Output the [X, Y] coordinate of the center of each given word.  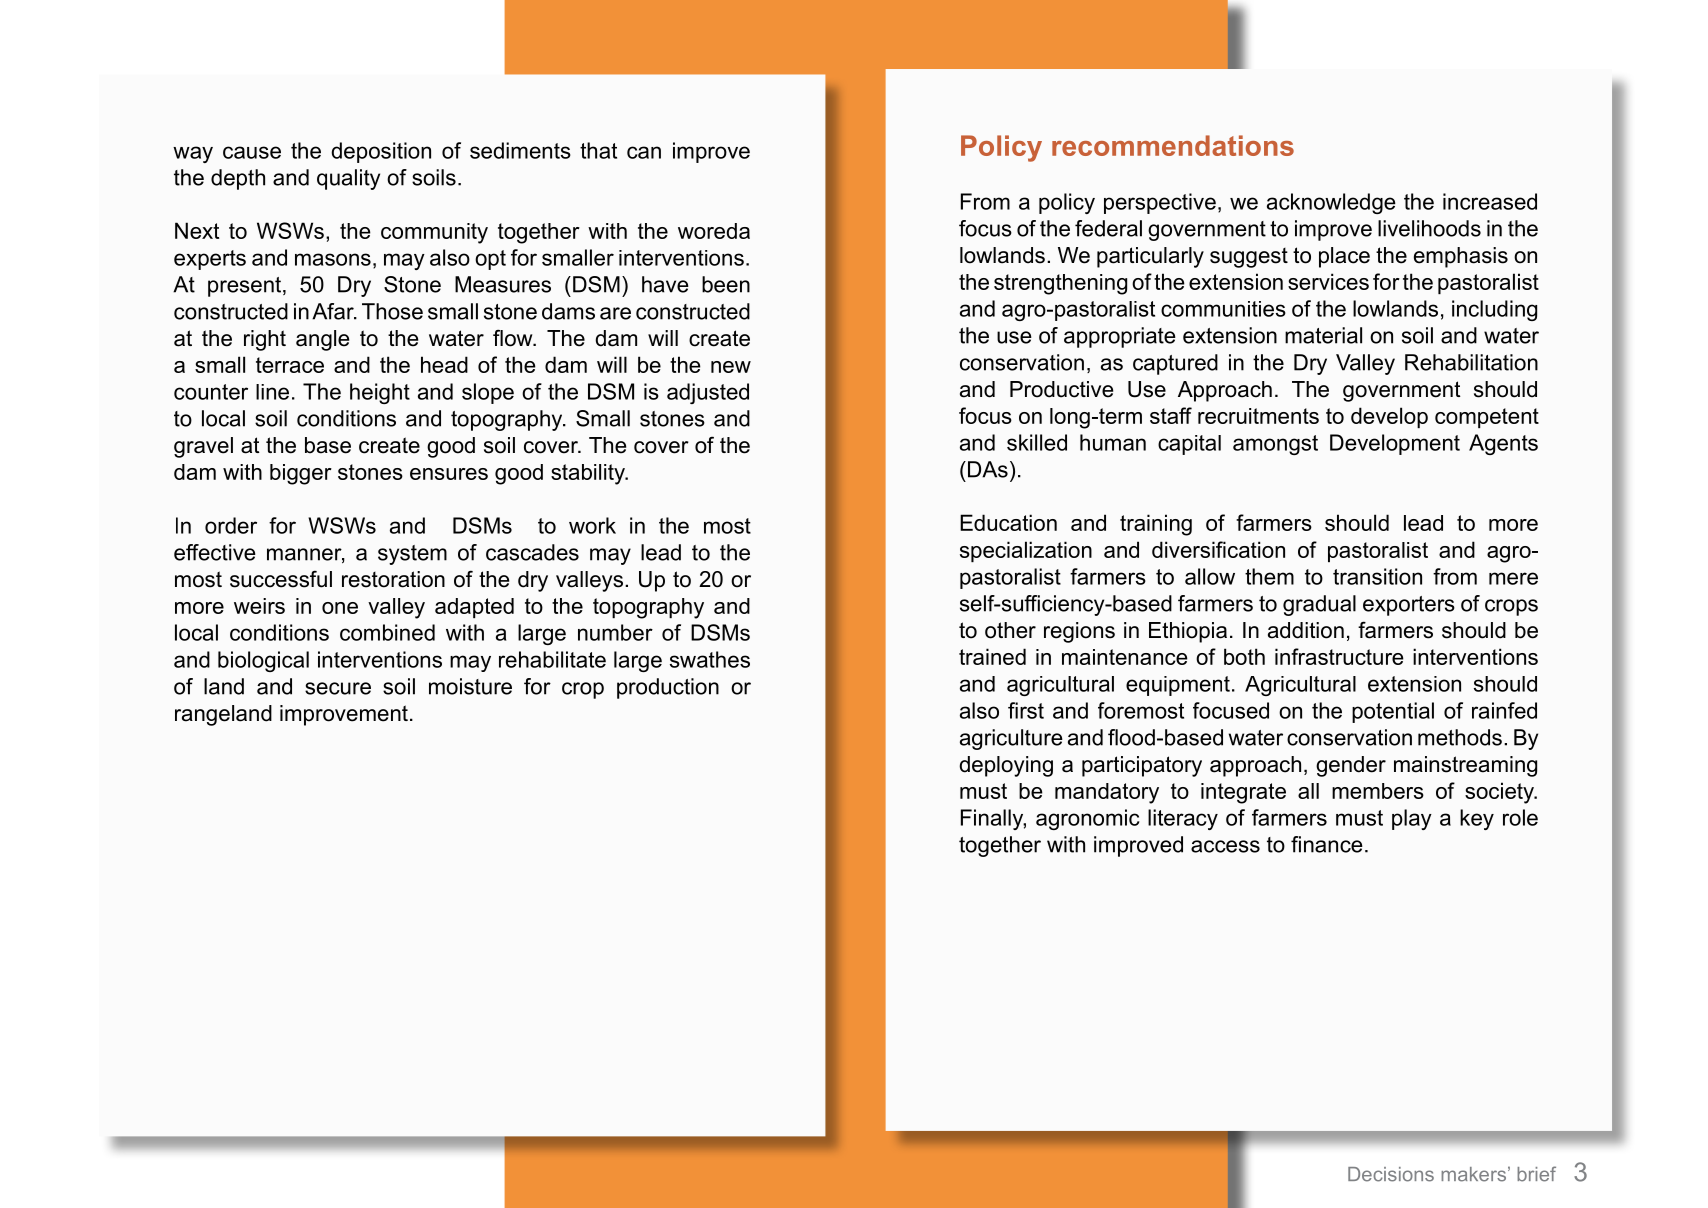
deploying [1006, 766]
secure [338, 688]
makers [1473, 1174]
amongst [1275, 445]
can [644, 152]
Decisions [1391, 1174]
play [1412, 819]
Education [1008, 522]
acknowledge [1331, 203]
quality [348, 179]
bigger [301, 474]
